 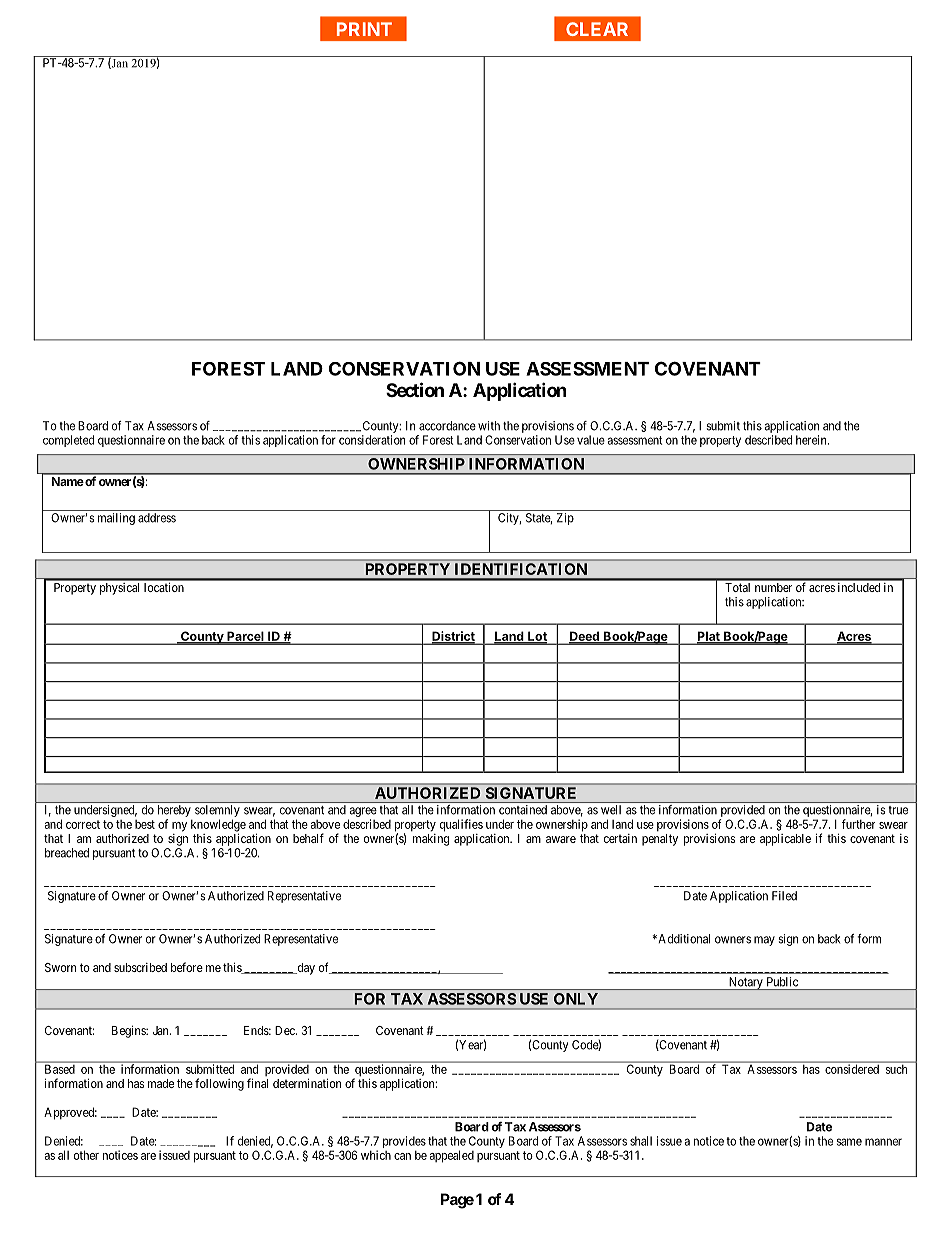 I want to click on best, so click(x=145, y=824).
